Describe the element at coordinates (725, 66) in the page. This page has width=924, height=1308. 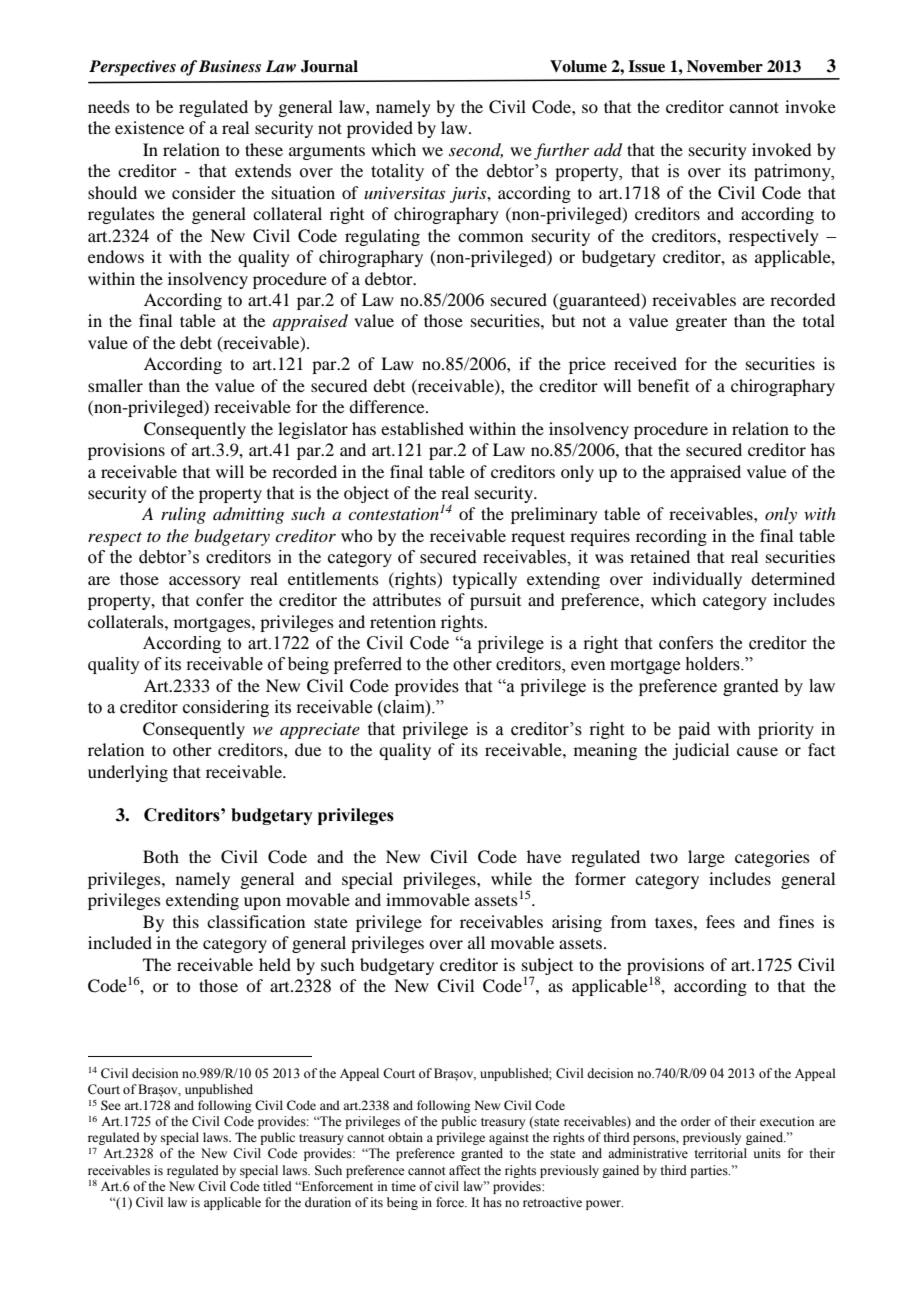
I see `November` at that location.
